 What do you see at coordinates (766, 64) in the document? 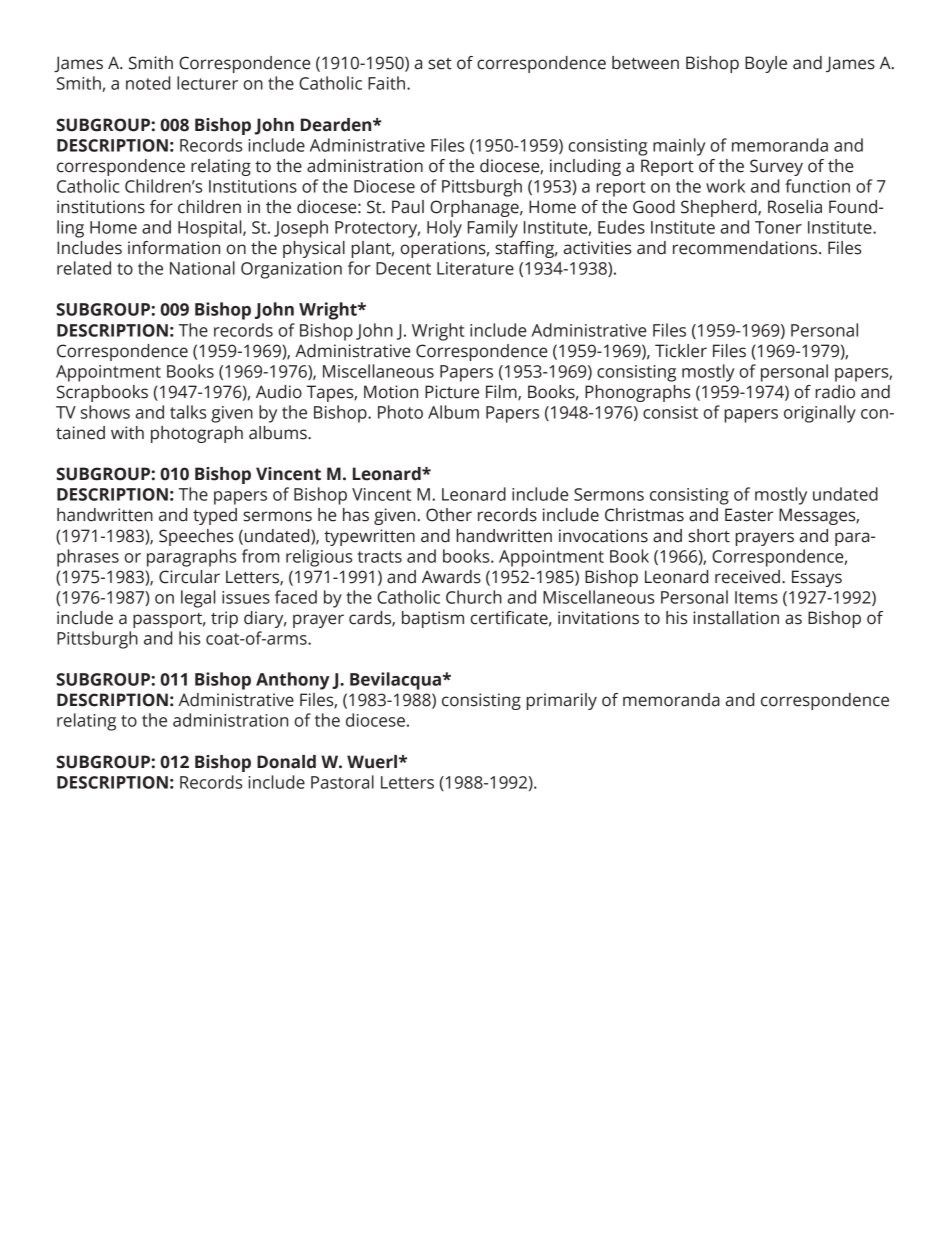
I see `Boyle` at bounding box center [766, 64].
